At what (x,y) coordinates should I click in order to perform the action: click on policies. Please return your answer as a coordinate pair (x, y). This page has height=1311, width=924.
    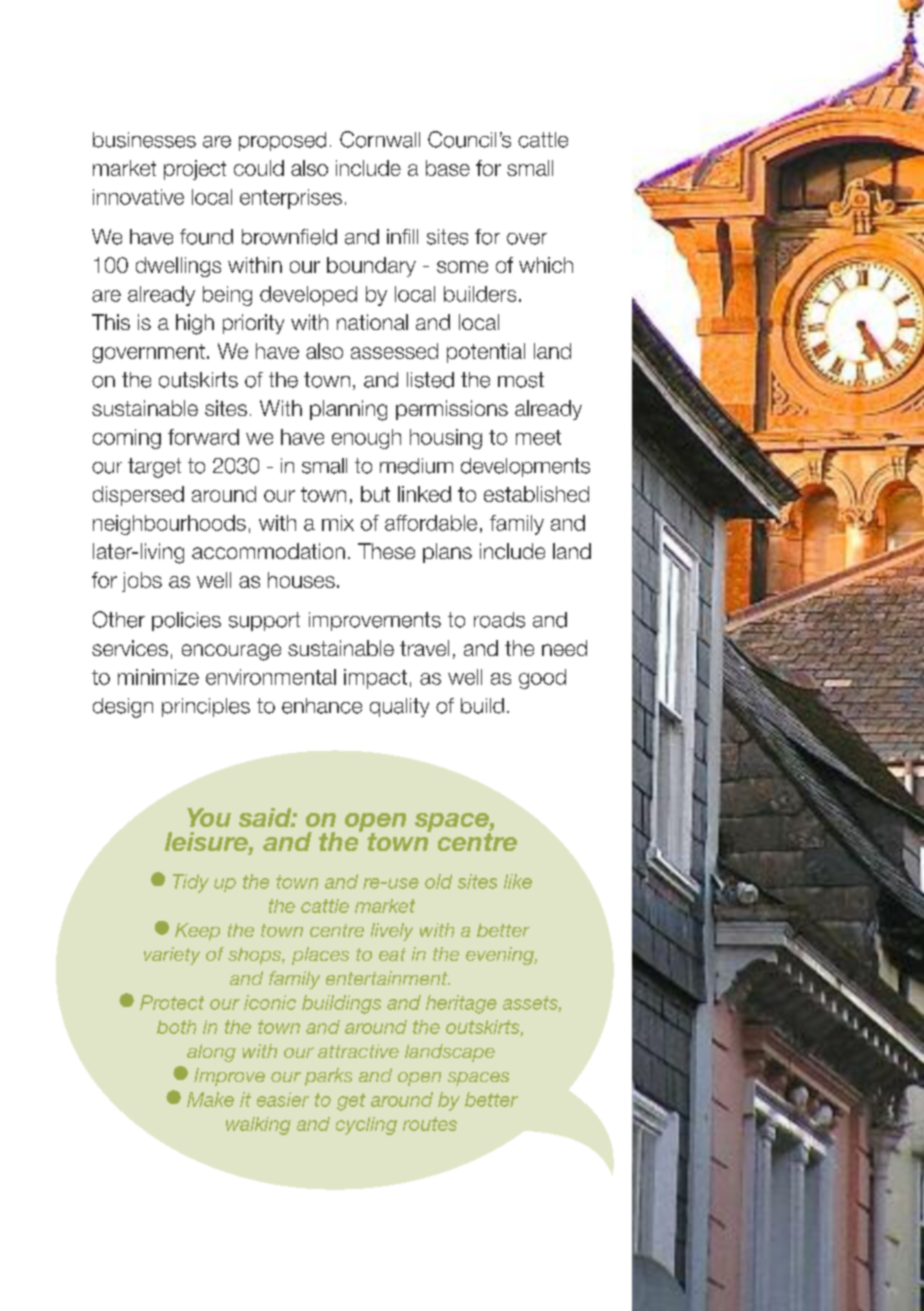
    Looking at the image, I should click on (186, 621).
